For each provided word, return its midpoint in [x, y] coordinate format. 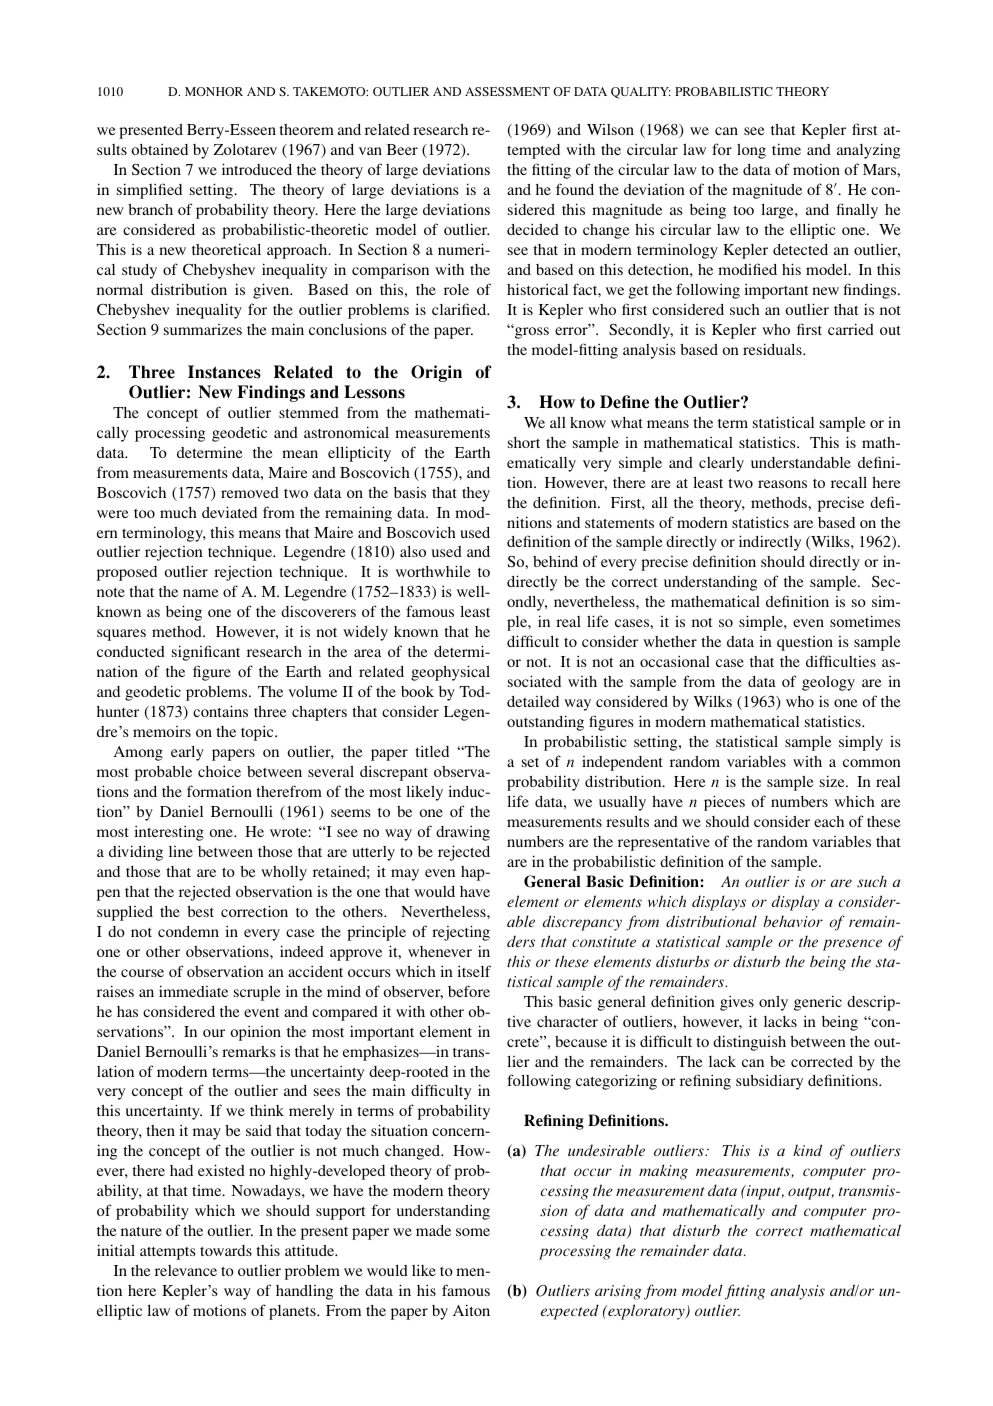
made [433, 1230]
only [773, 1003]
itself [474, 971]
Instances [224, 372]
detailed [533, 701]
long [751, 151]
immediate [193, 991]
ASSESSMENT [507, 91]
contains [220, 711]
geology [828, 683]
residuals [773, 349]
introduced [257, 169]
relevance [186, 1270]
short [524, 442]
